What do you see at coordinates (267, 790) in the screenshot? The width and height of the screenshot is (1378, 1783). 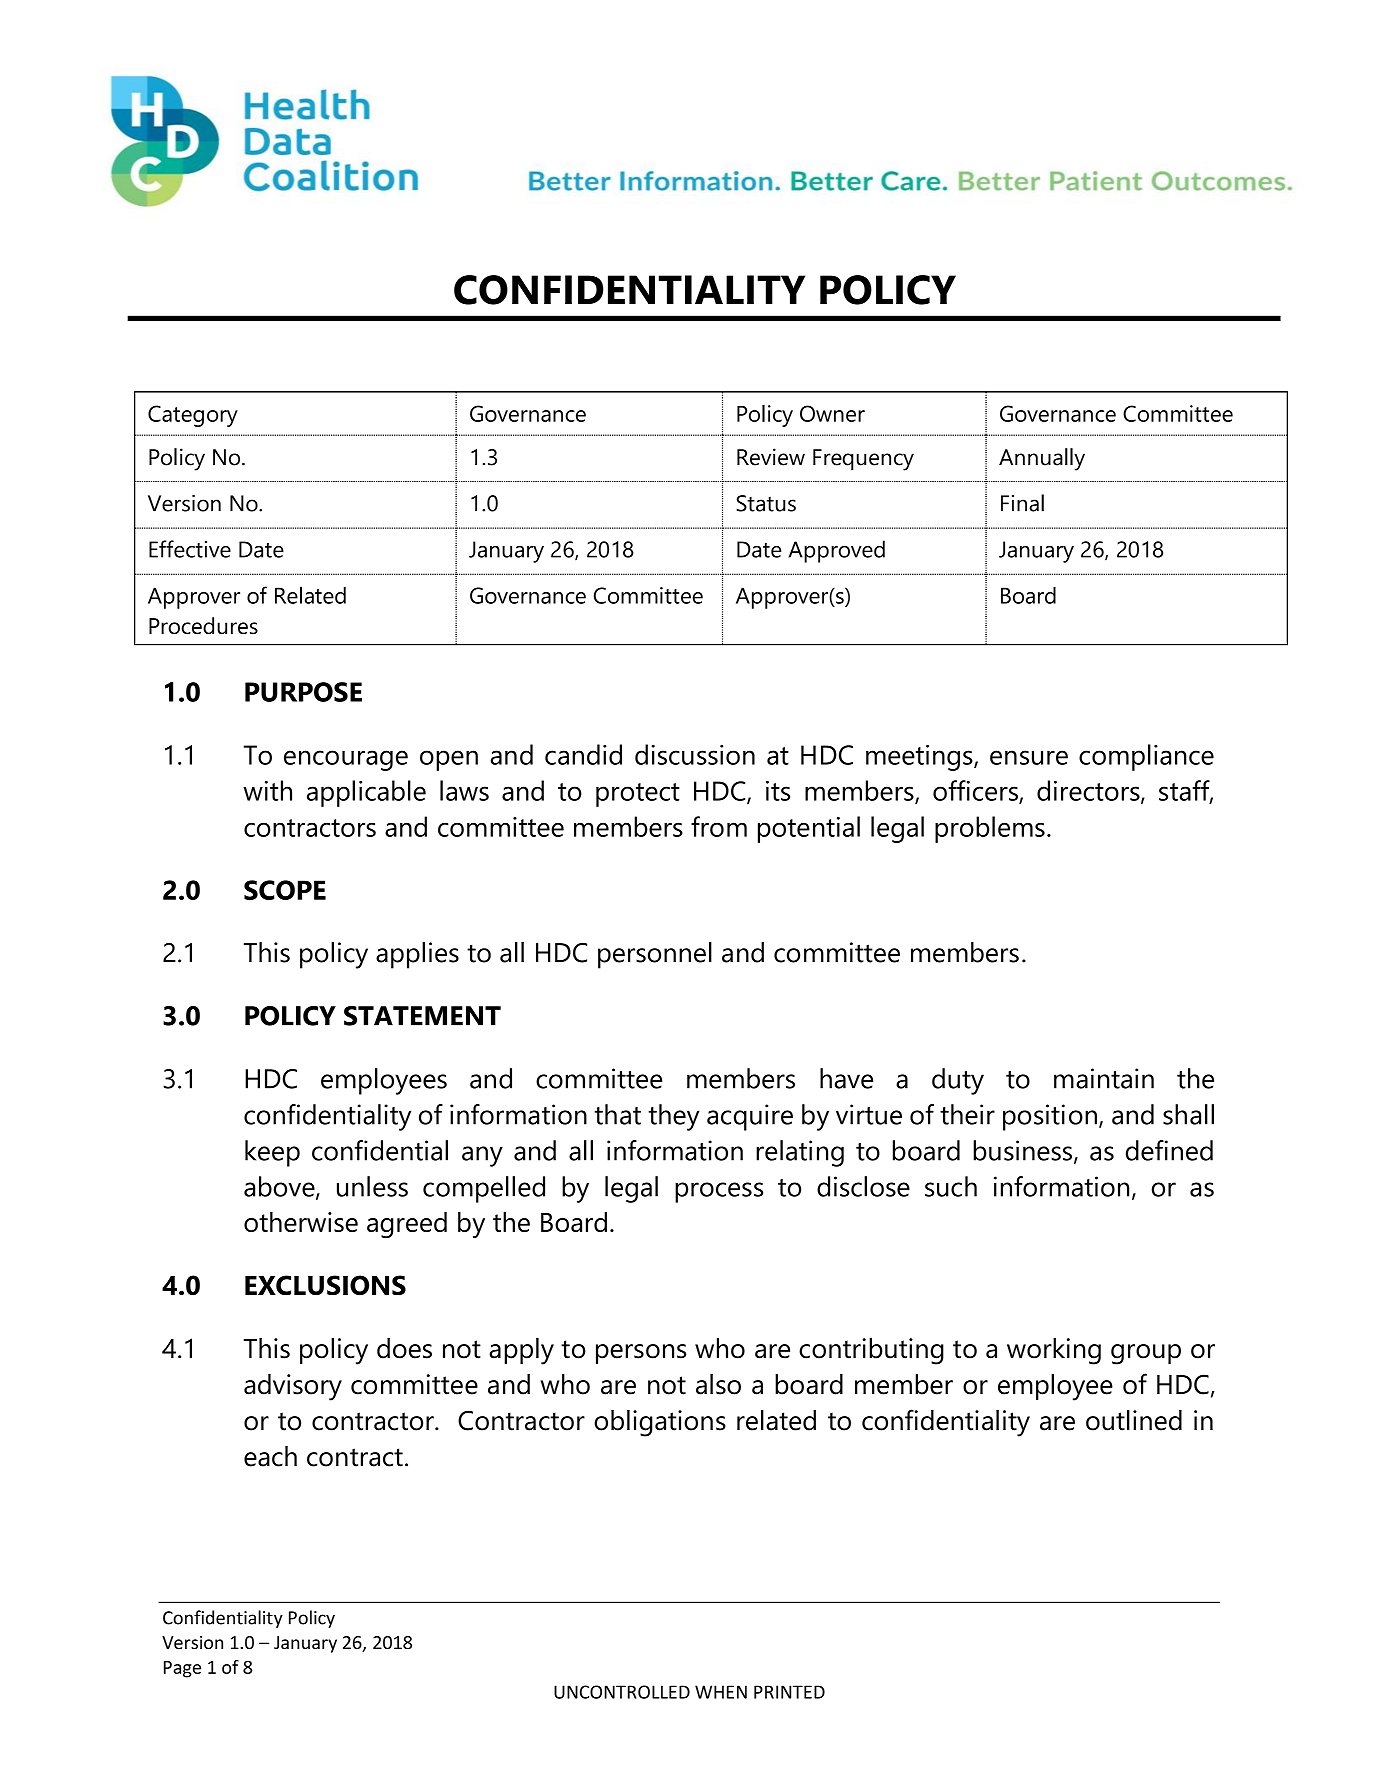 I see `with` at bounding box center [267, 790].
